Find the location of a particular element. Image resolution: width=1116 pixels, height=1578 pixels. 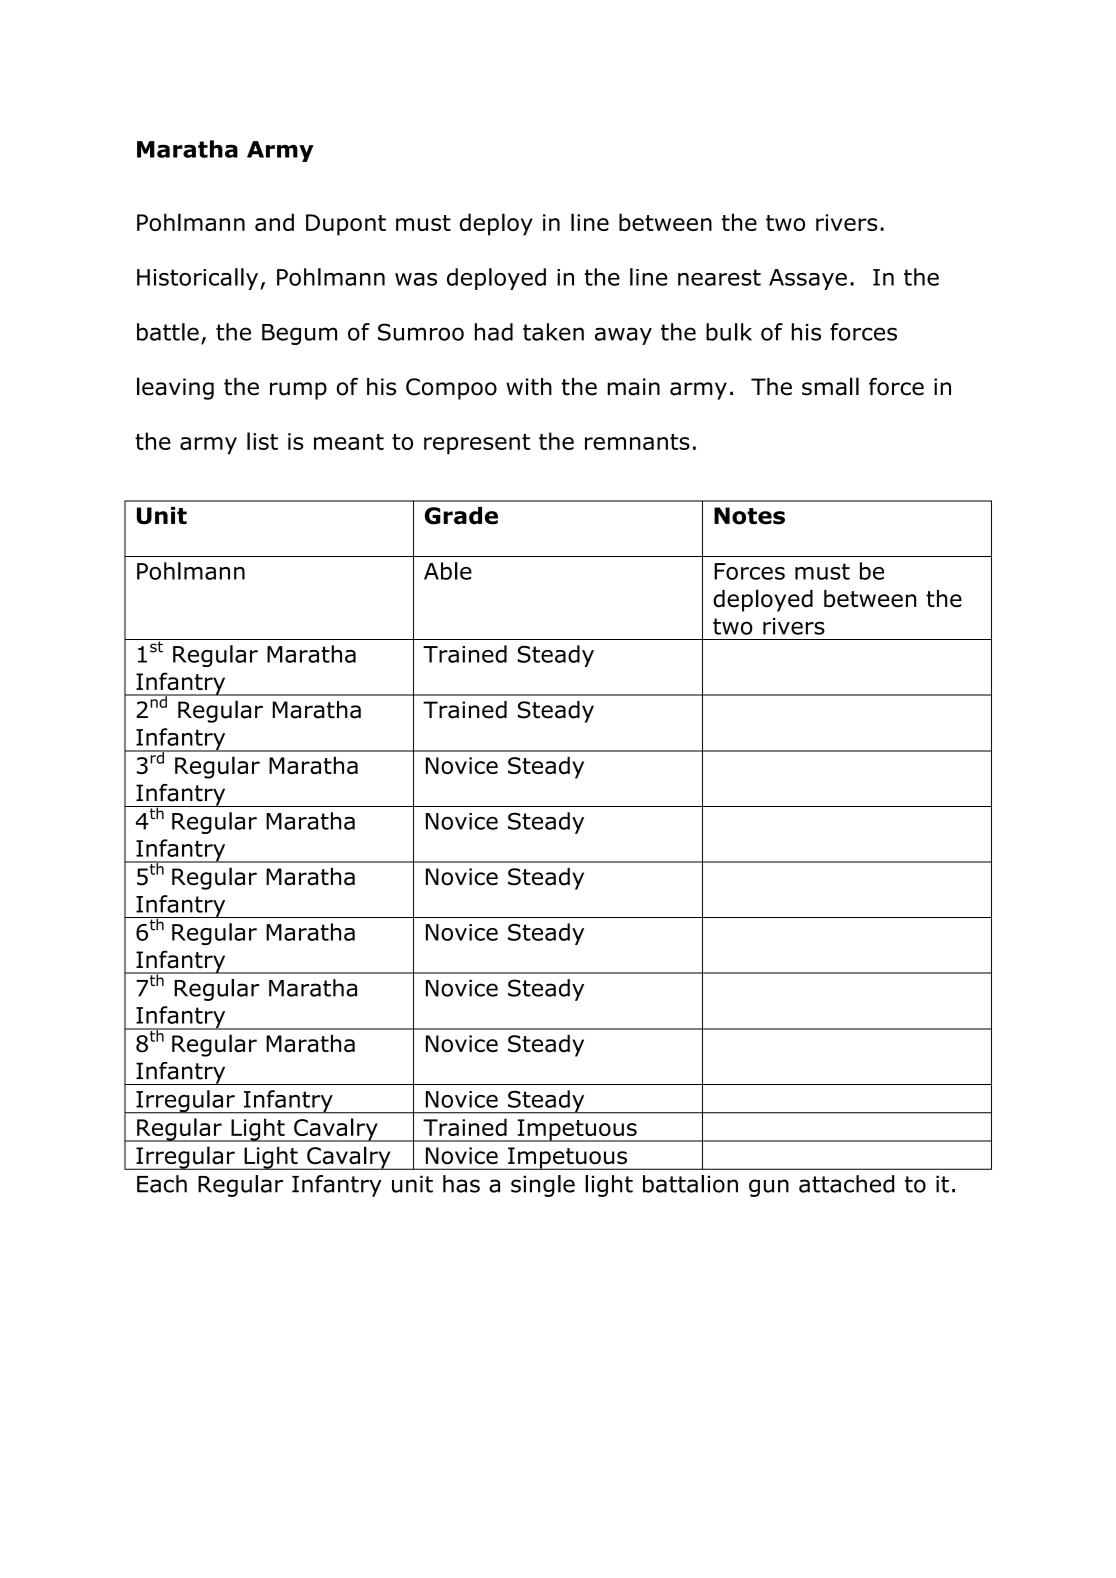

Each is located at coordinates (162, 1184).
